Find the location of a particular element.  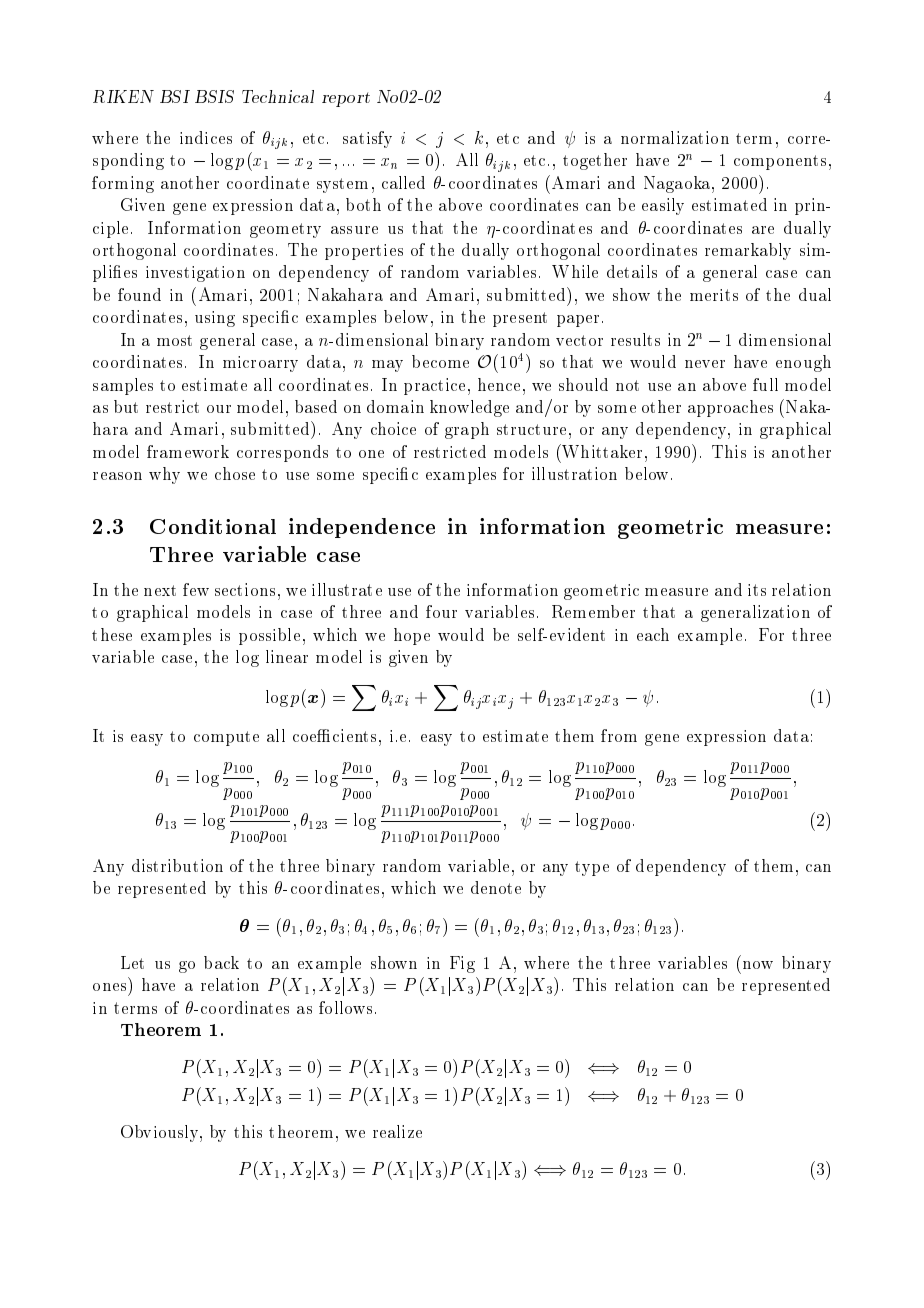

normalization is located at coordinates (675, 137).
